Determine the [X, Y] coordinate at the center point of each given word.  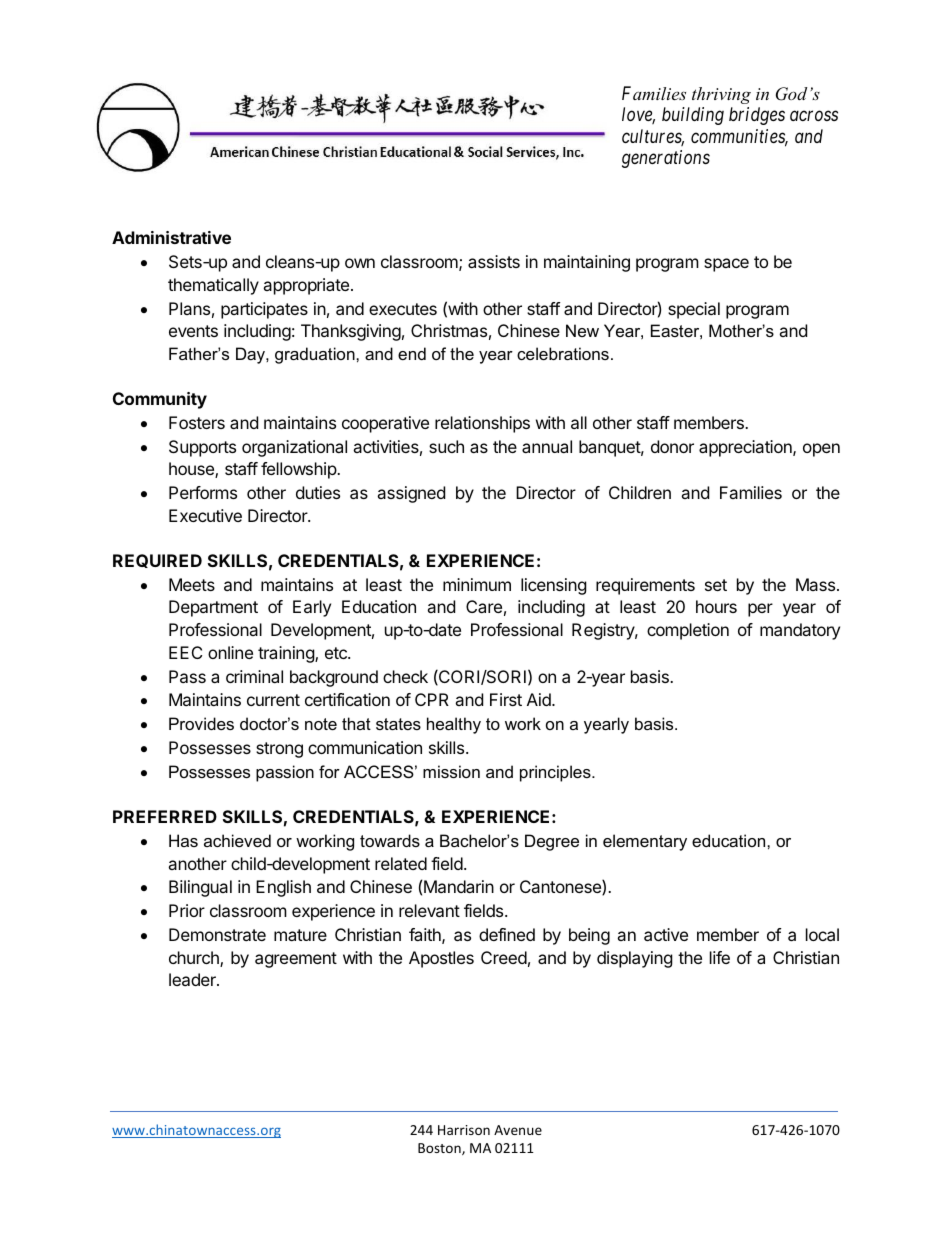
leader [193, 979]
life [720, 957]
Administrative [171, 237]
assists [494, 261]
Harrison [464, 1130]
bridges [757, 116]
